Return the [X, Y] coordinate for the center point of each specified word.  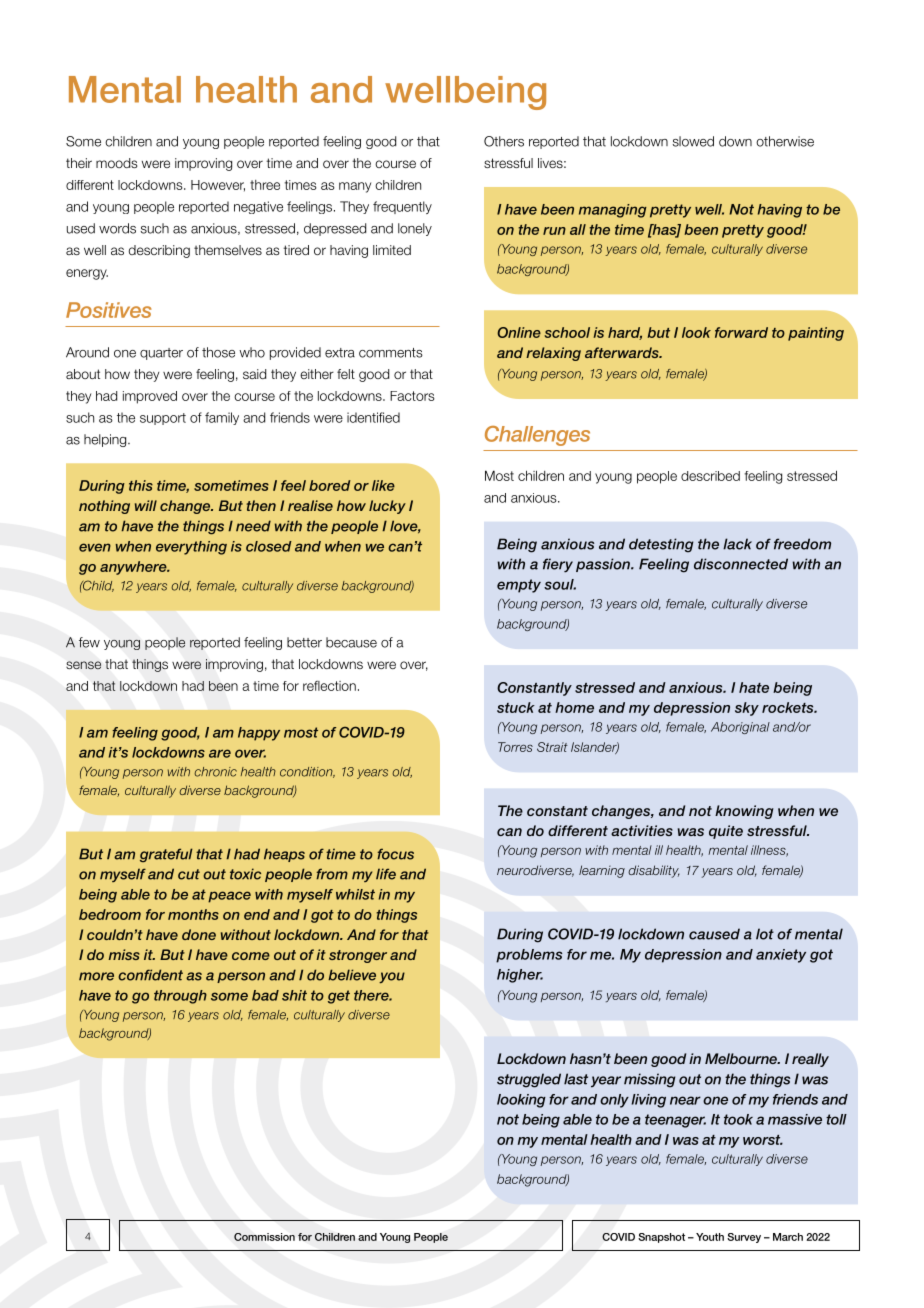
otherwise [785, 141]
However [218, 186]
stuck [516, 707]
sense [83, 665]
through [180, 997]
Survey [744, 1238]
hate [754, 687]
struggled [529, 1080]
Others [504, 141]
